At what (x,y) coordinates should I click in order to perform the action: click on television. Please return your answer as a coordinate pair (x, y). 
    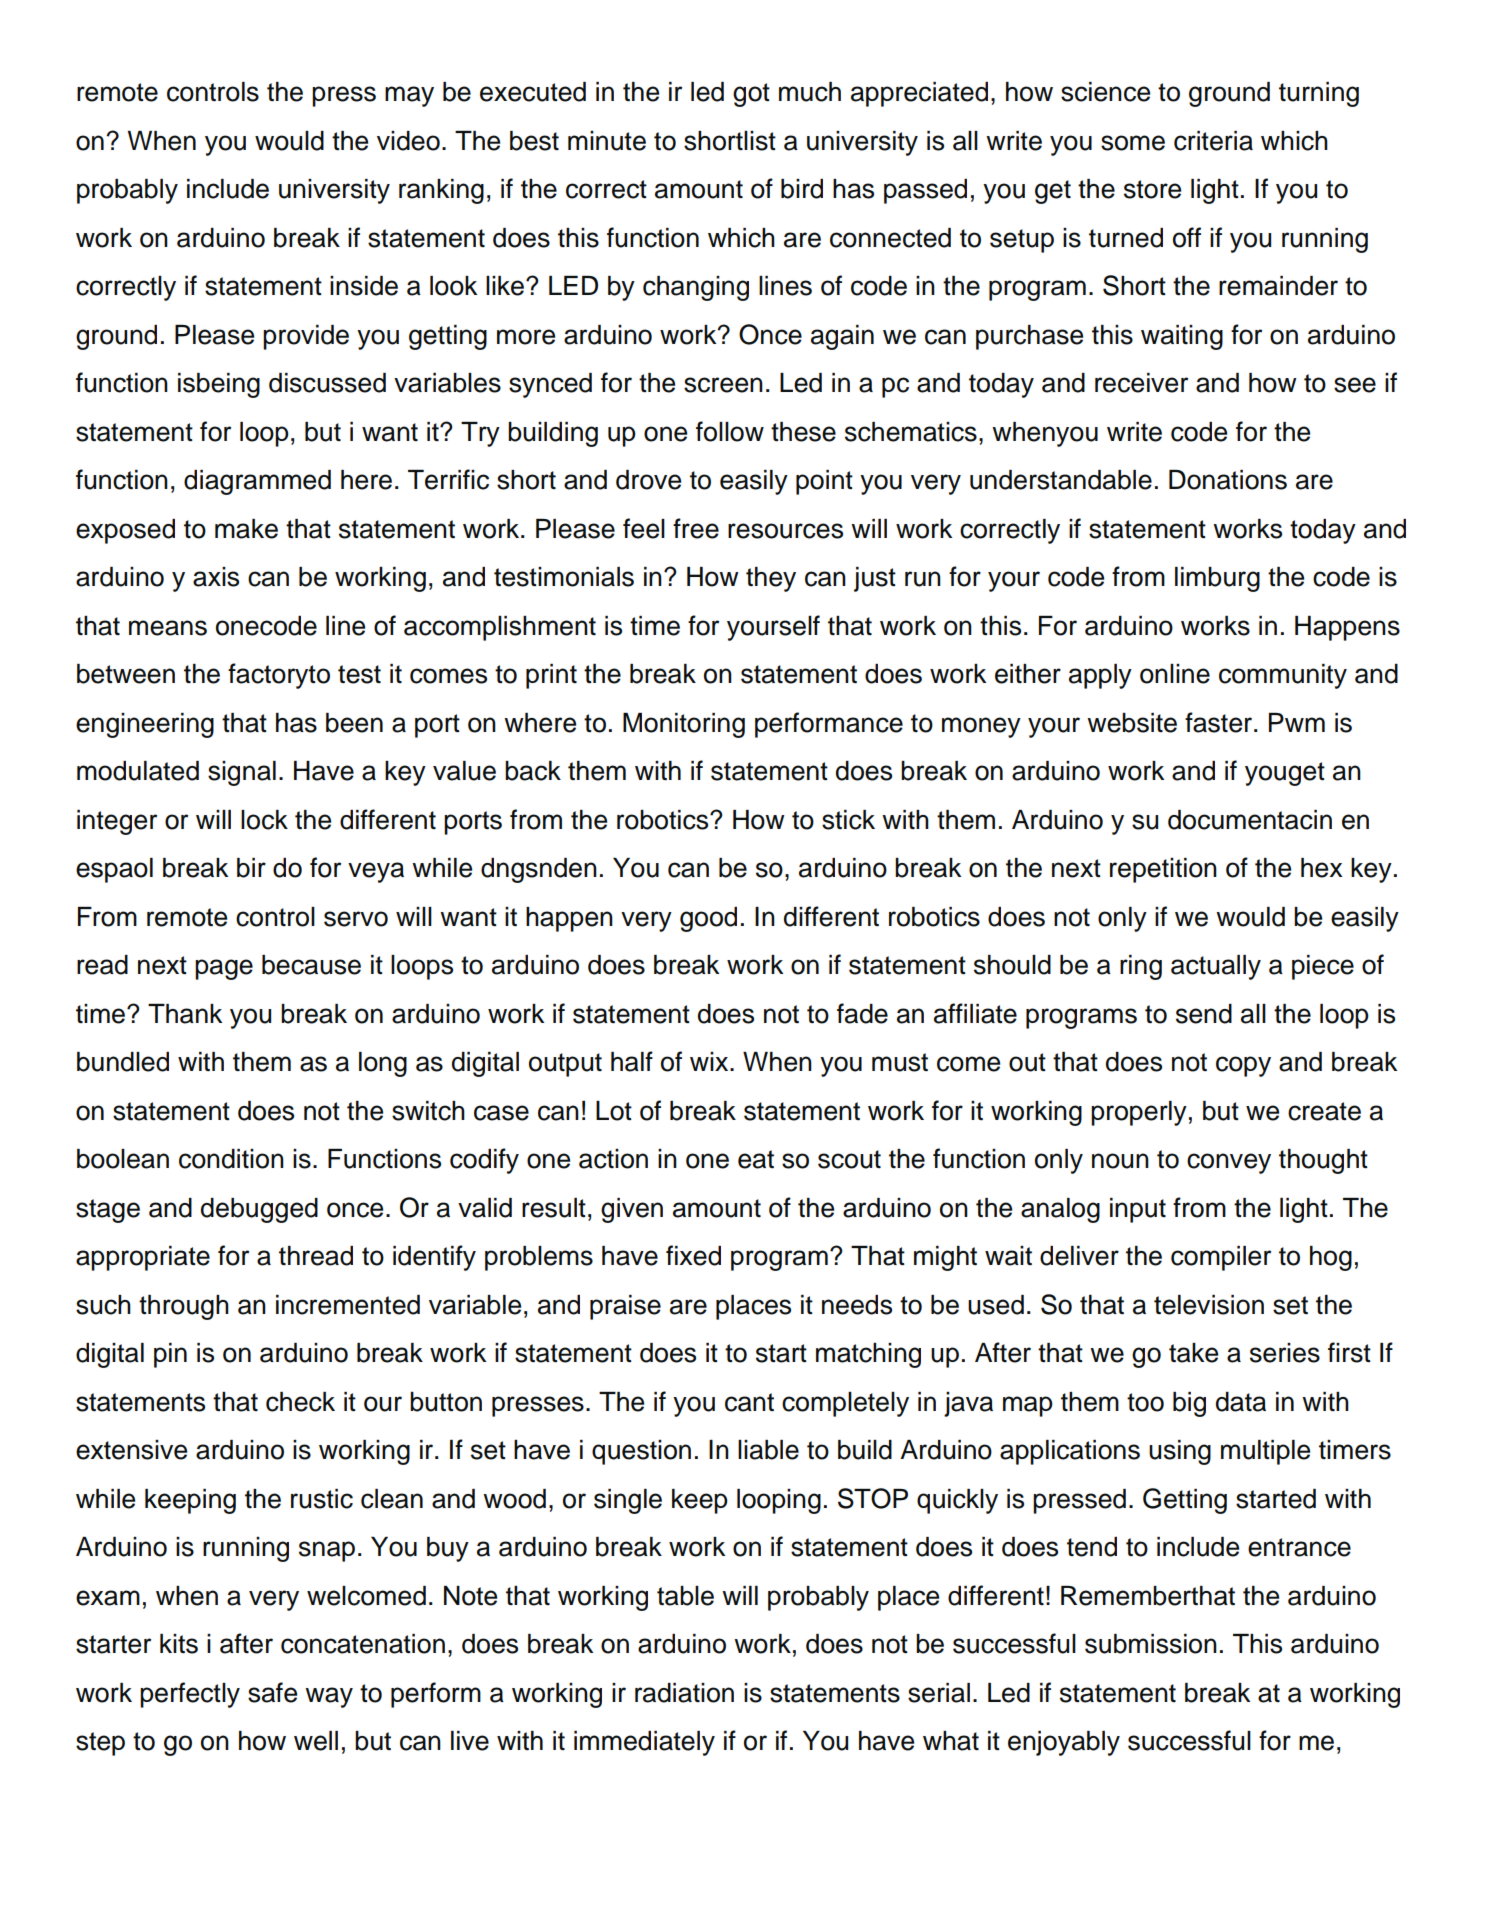
    Looking at the image, I should click on (1209, 1305).
